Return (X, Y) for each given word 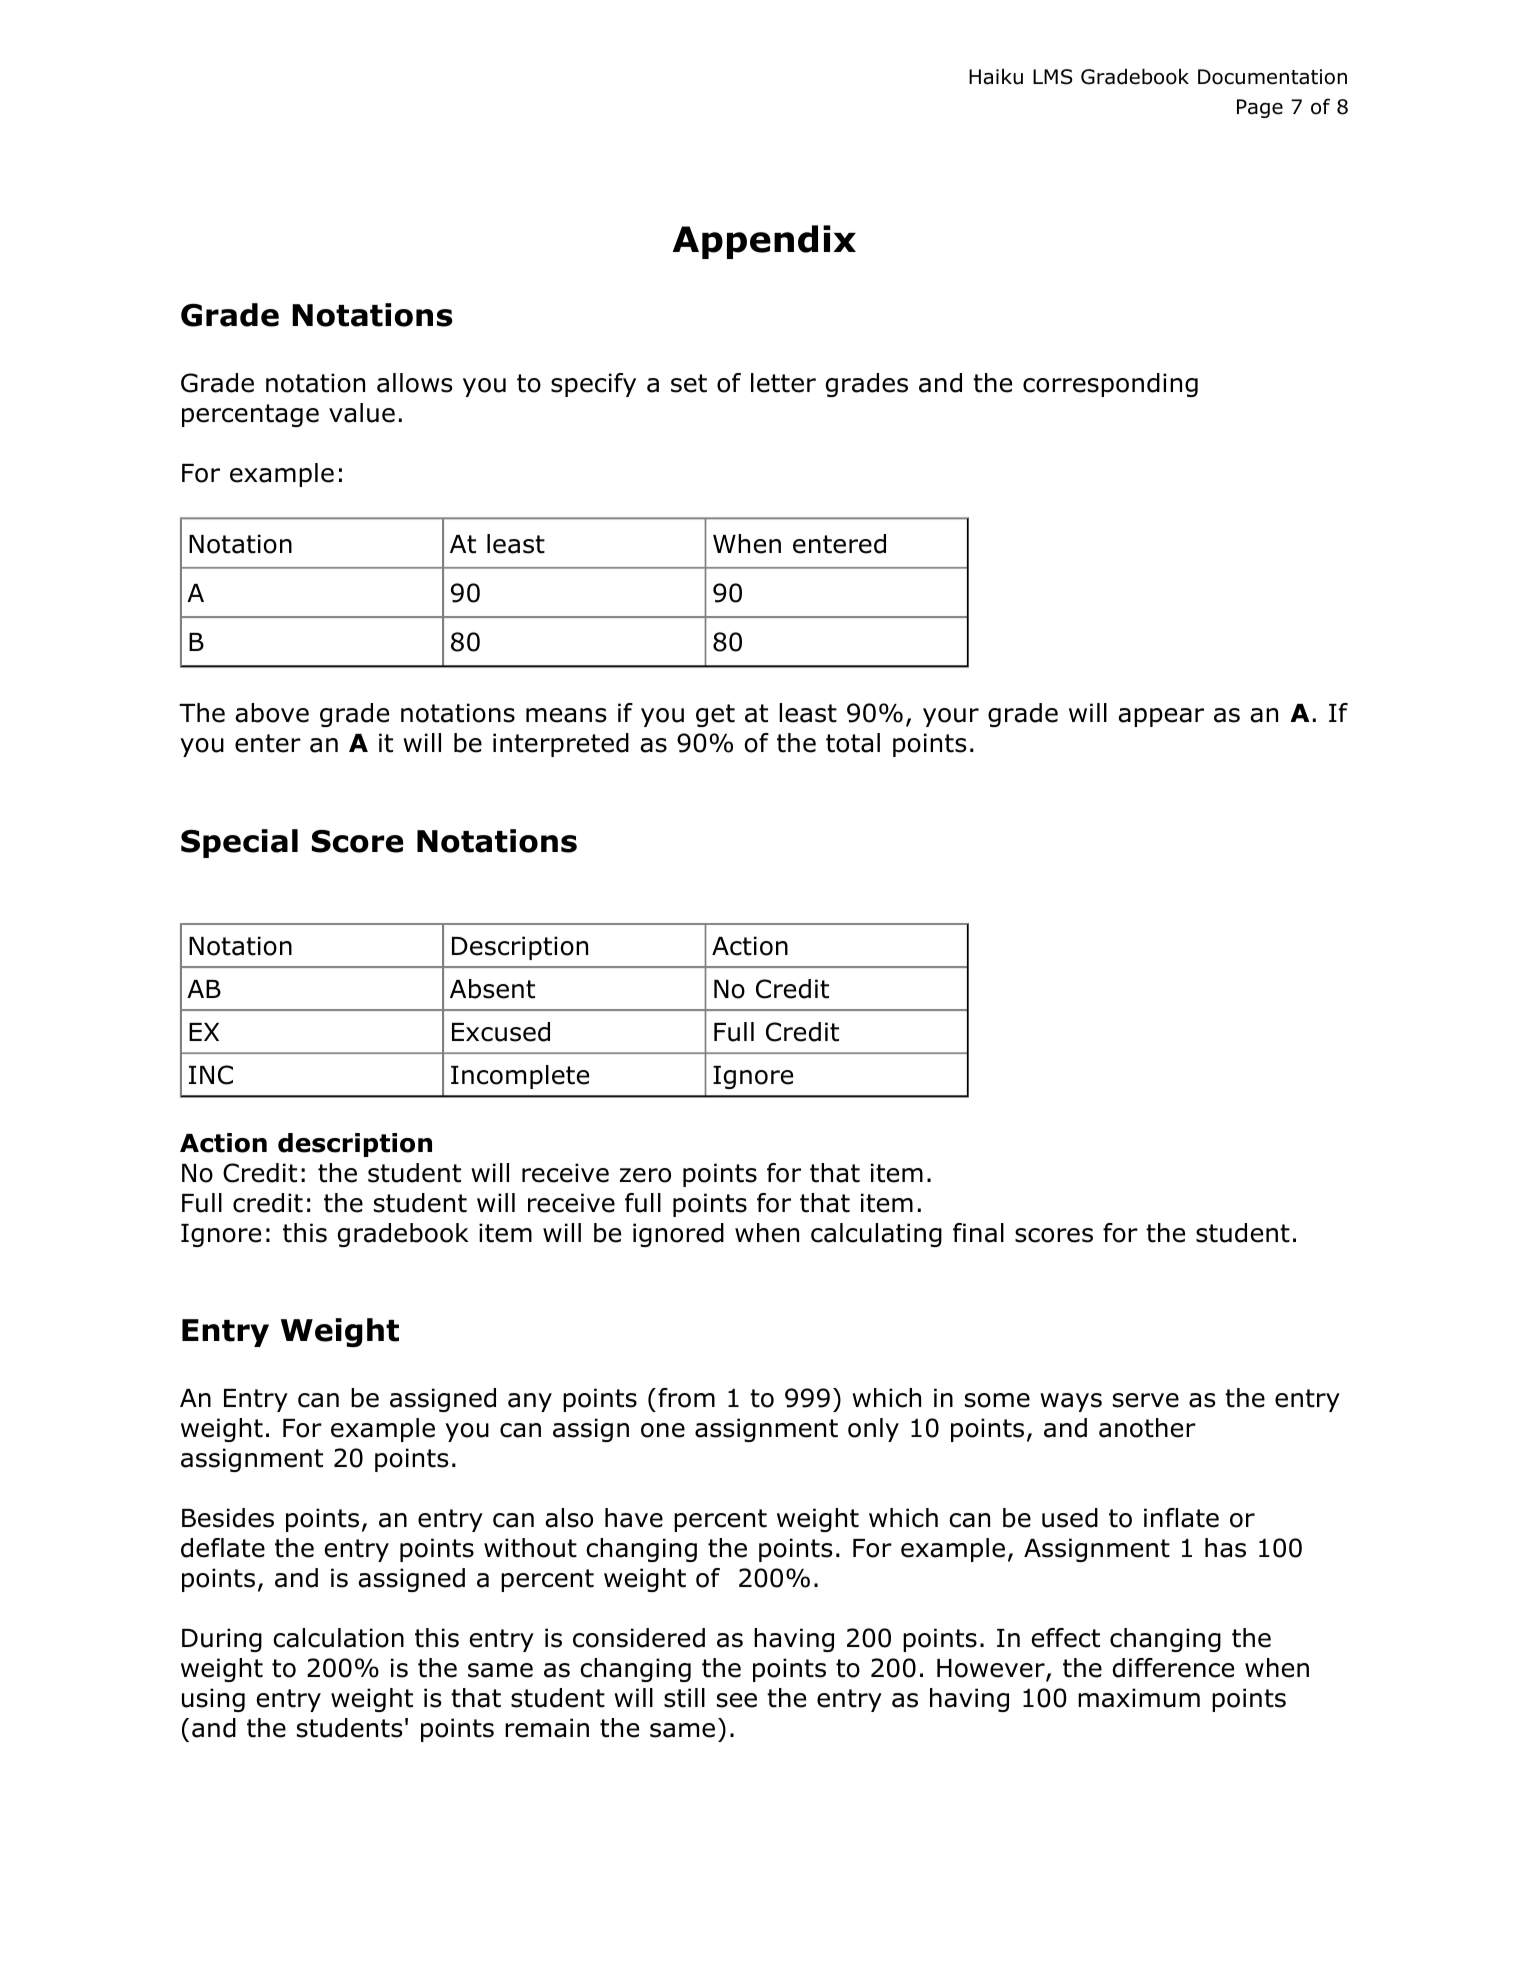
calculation (338, 1638)
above (272, 713)
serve (1146, 1400)
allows (414, 383)
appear (1161, 717)
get (715, 715)
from (686, 1398)
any (530, 1402)
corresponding (1110, 385)
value (362, 413)
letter (783, 383)
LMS (1053, 77)
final (978, 1233)
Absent (492, 989)
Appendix (764, 242)
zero (645, 1175)
